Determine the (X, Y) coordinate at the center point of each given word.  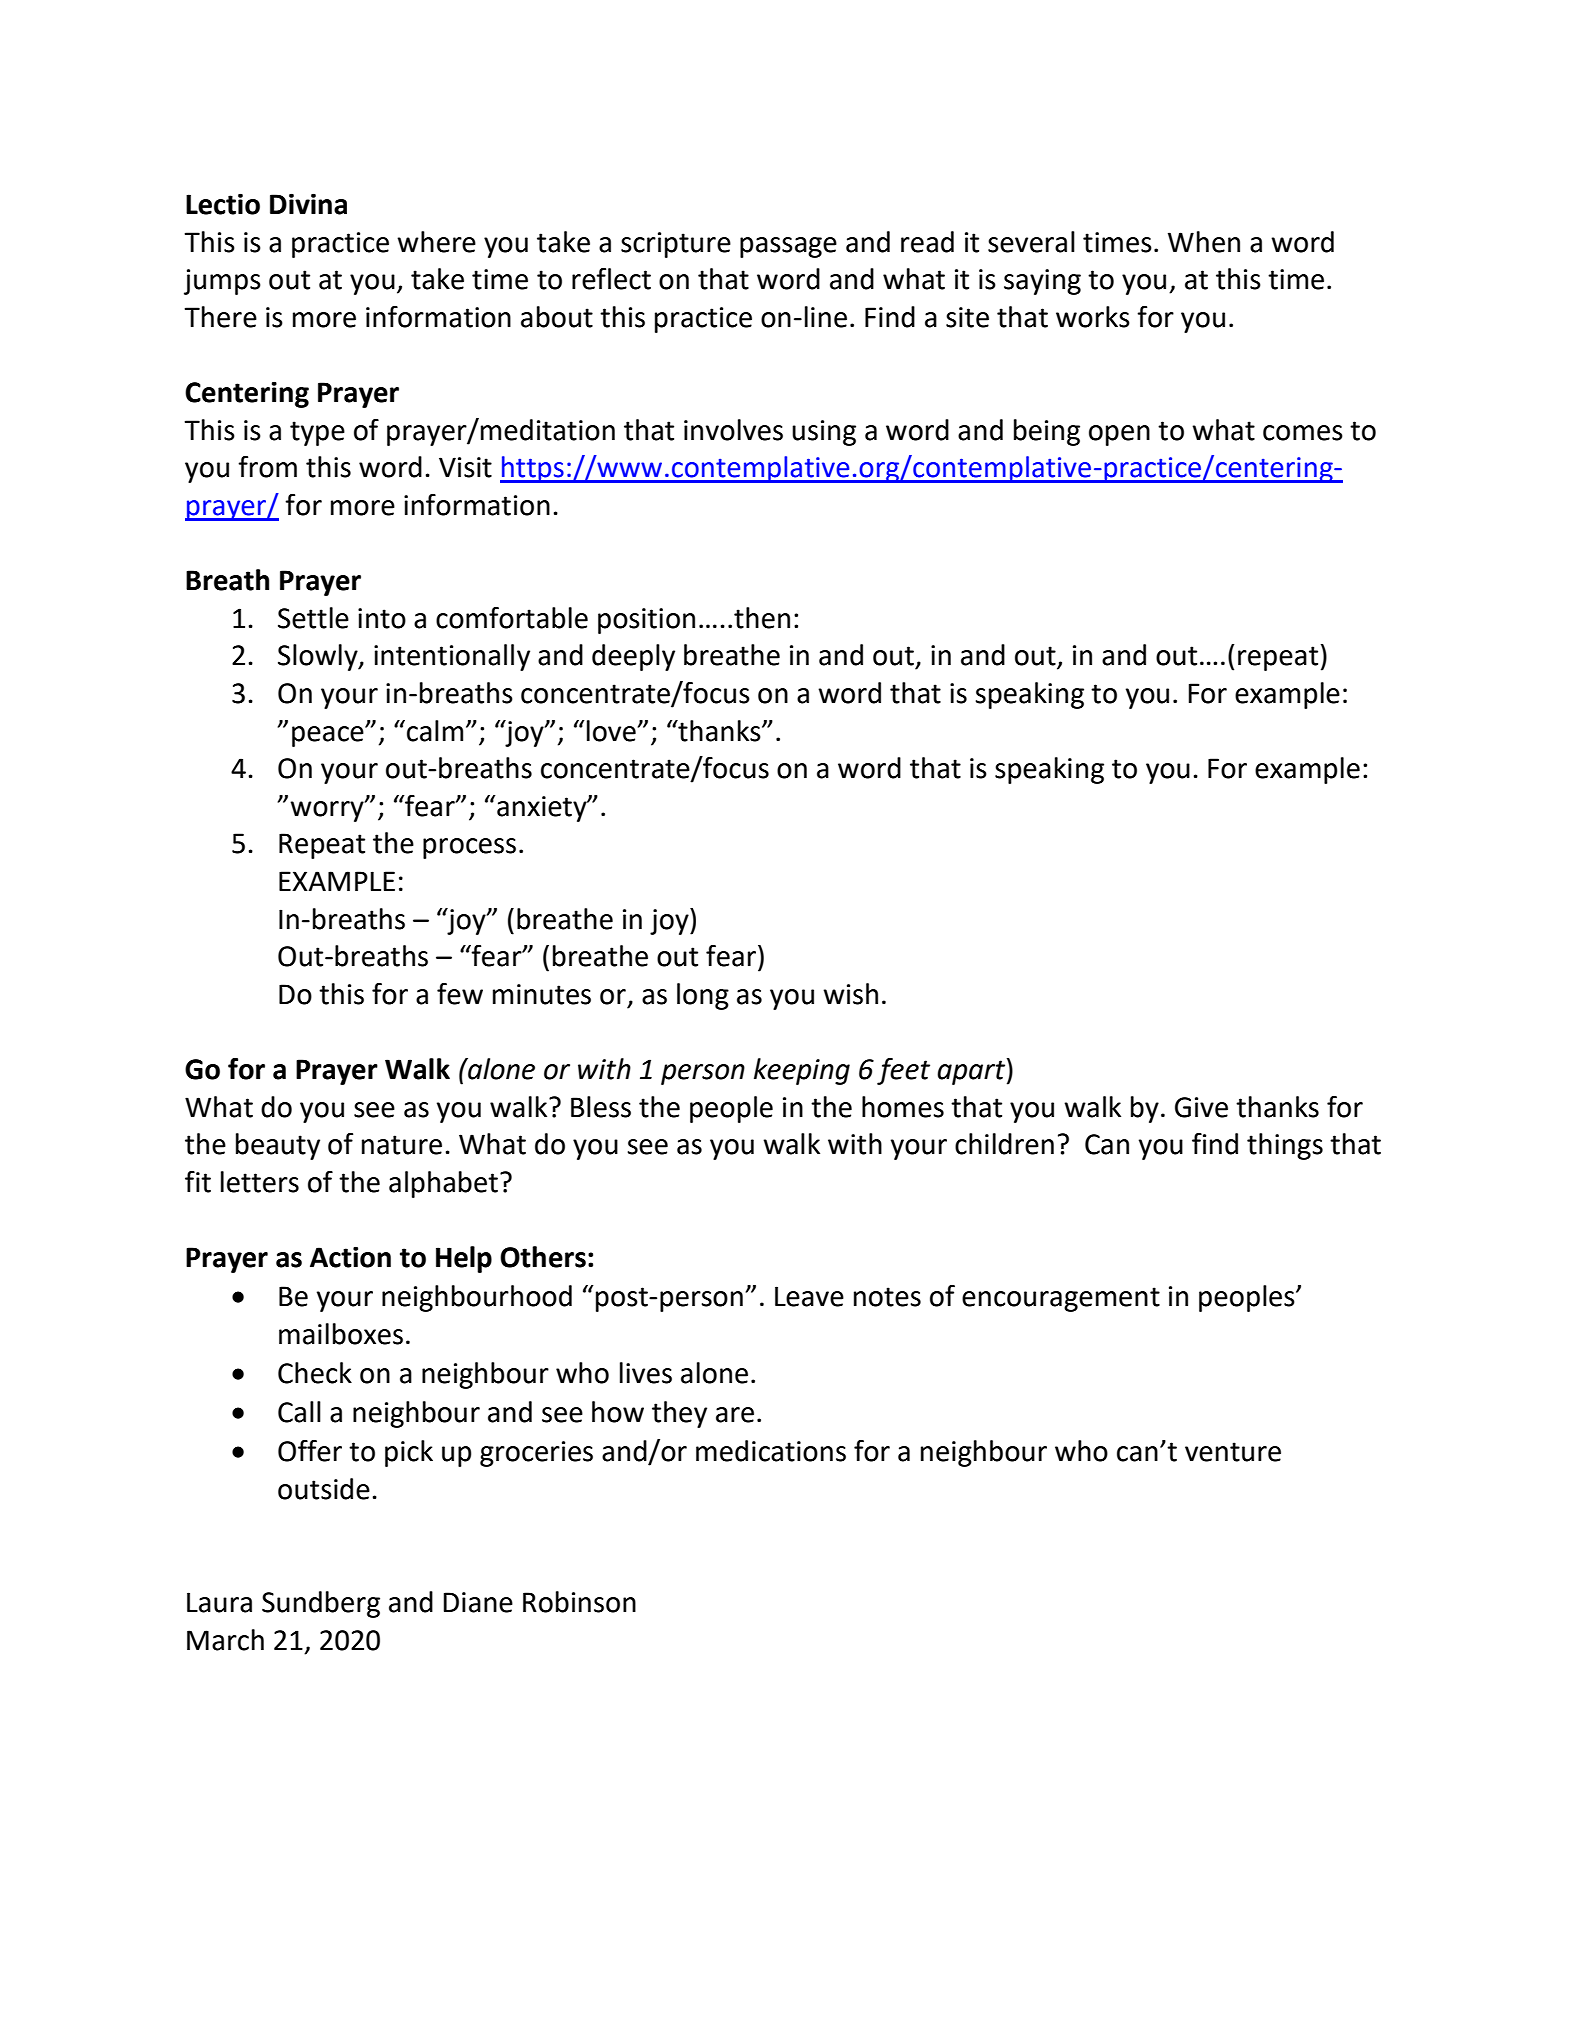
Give (1201, 1107)
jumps (222, 282)
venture (1233, 1452)
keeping (802, 1071)
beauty (278, 1146)
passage (788, 247)
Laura (219, 1602)
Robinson (579, 1602)
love (611, 731)
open (1119, 435)
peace (329, 736)
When (1204, 242)
